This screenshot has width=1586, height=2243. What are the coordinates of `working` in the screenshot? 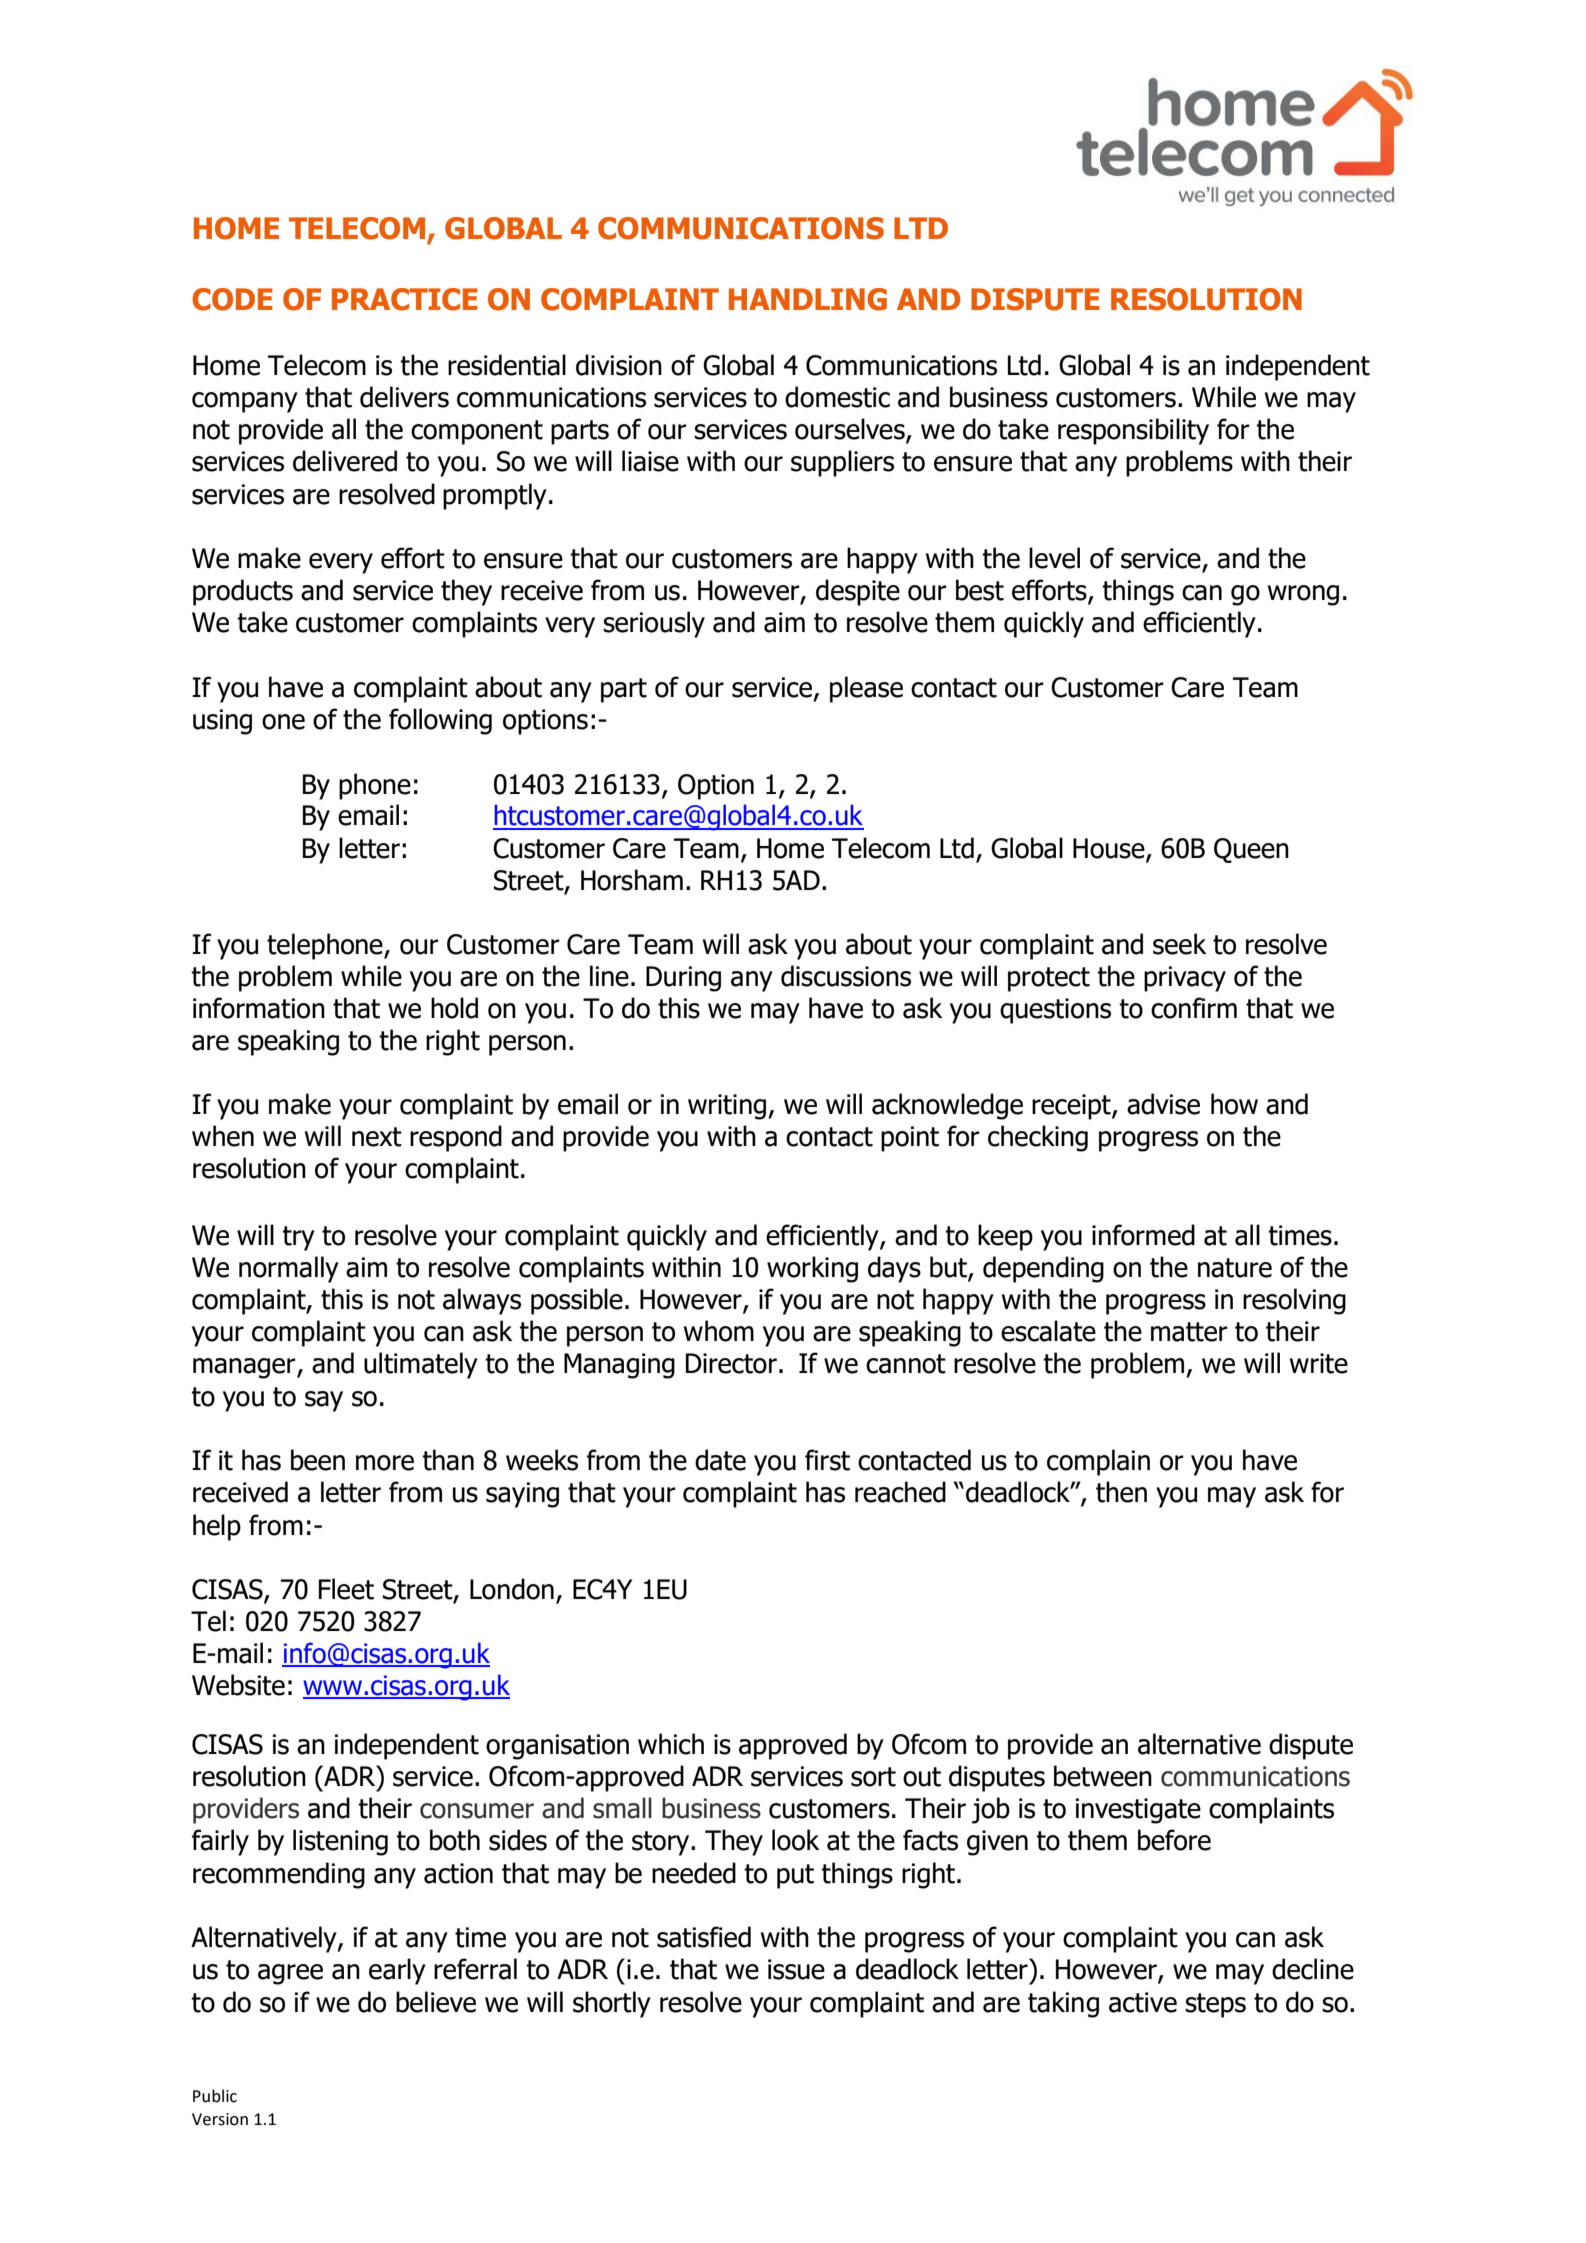 It's located at (812, 1269).
